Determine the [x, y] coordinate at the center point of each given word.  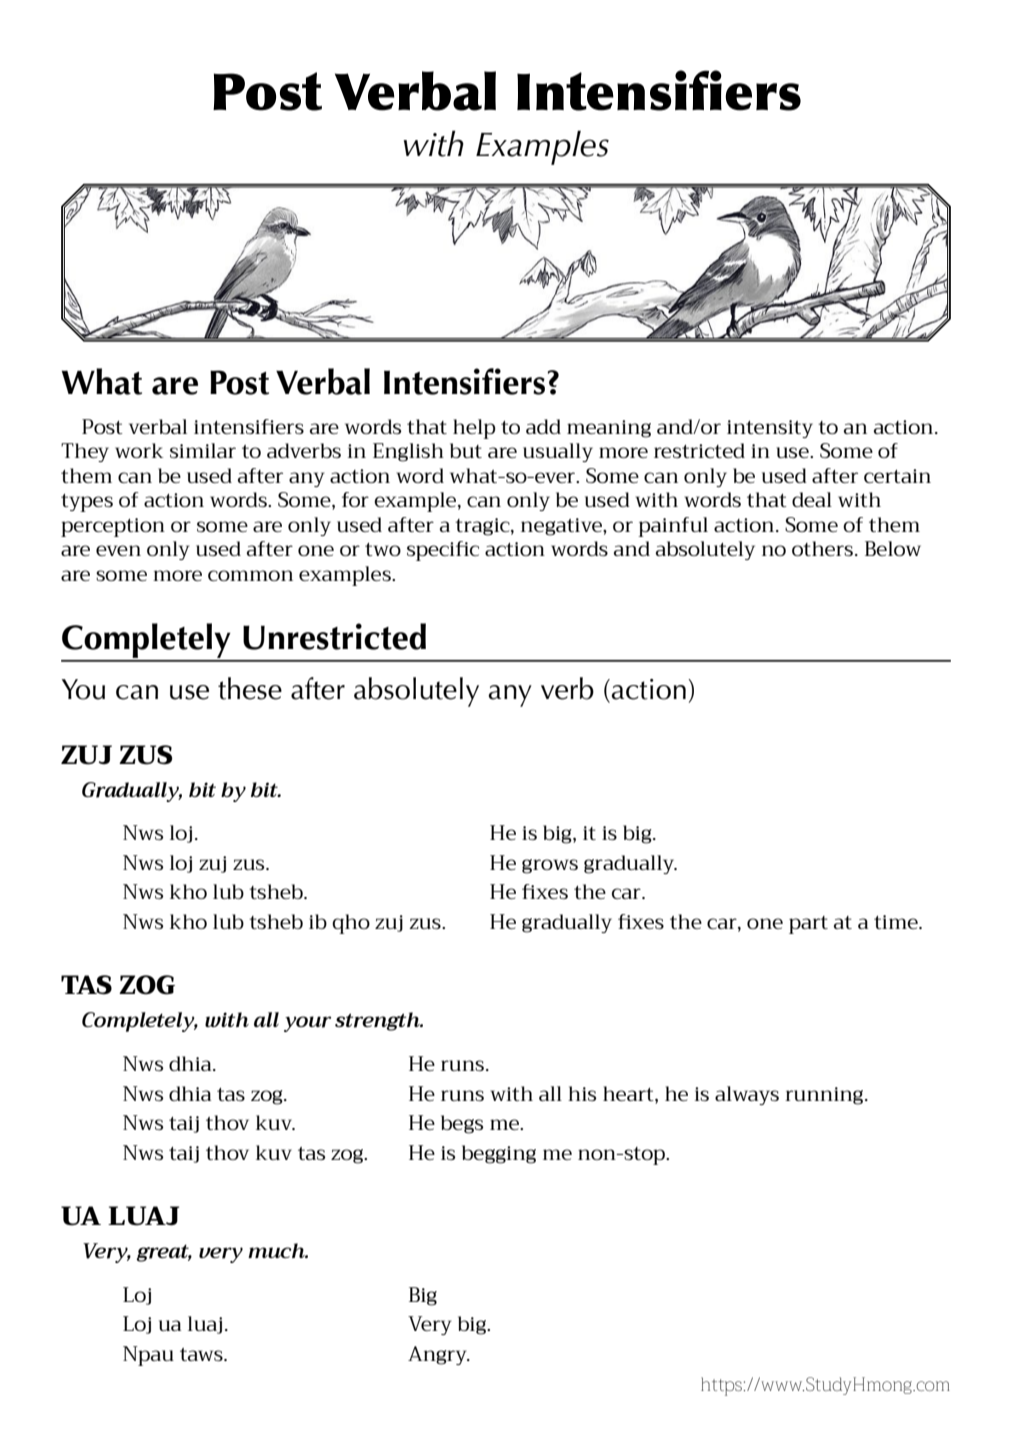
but [466, 450]
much [277, 1250]
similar [203, 450]
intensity [770, 429]
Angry [438, 1355]
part [808, 925]
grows [550, 866]
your [307, 1024]
